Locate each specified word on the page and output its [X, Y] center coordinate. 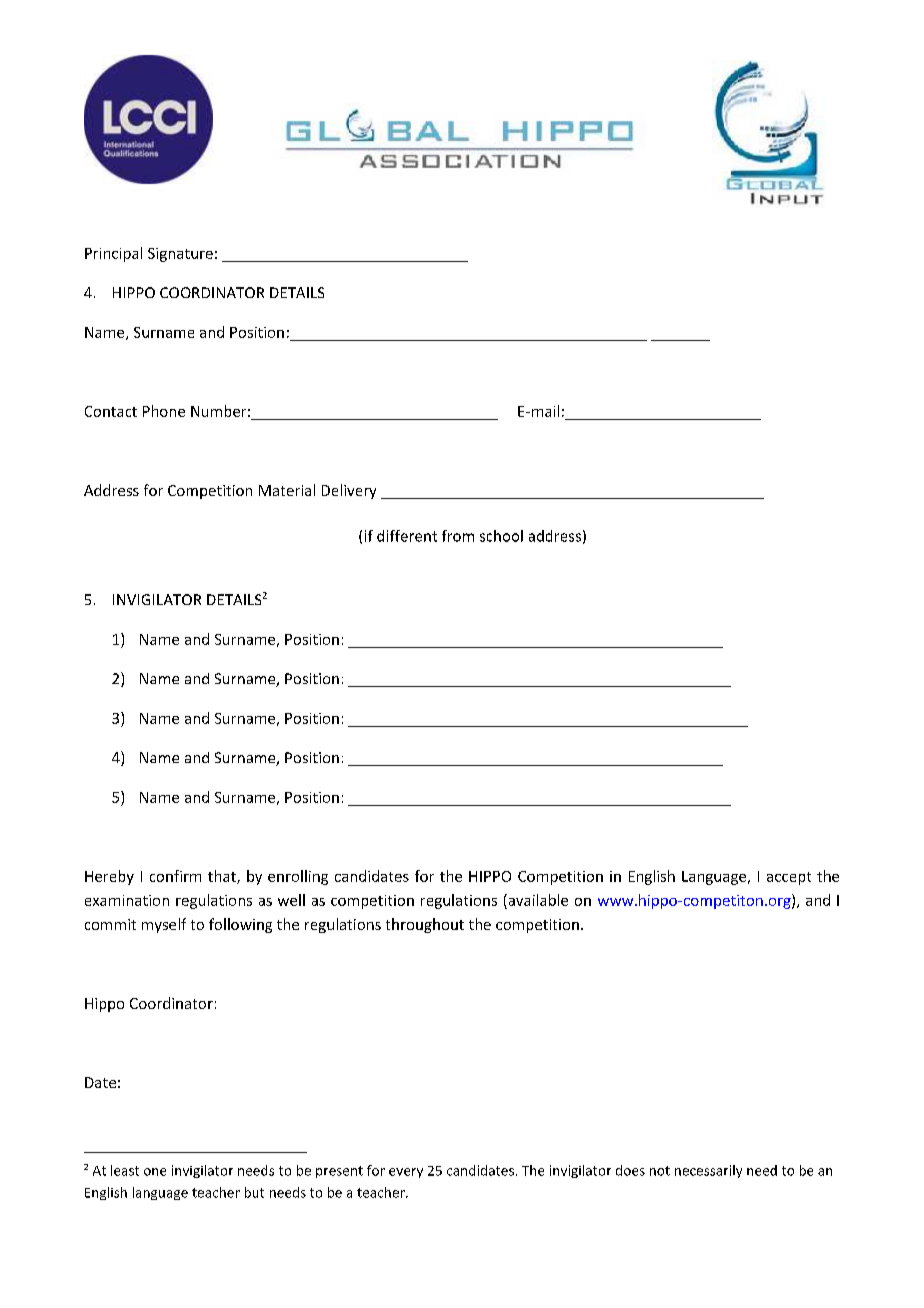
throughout [425, 925]
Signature [180, 255]
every [406, 1173]
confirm [175, 876]
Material [287, 490]
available [537, 900]
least [125, 1170]
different [407, 536]
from [458, 536]
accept [789, 878]
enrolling [298, 877]
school [501, 536]
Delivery [349, 491]
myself [164, 925]
